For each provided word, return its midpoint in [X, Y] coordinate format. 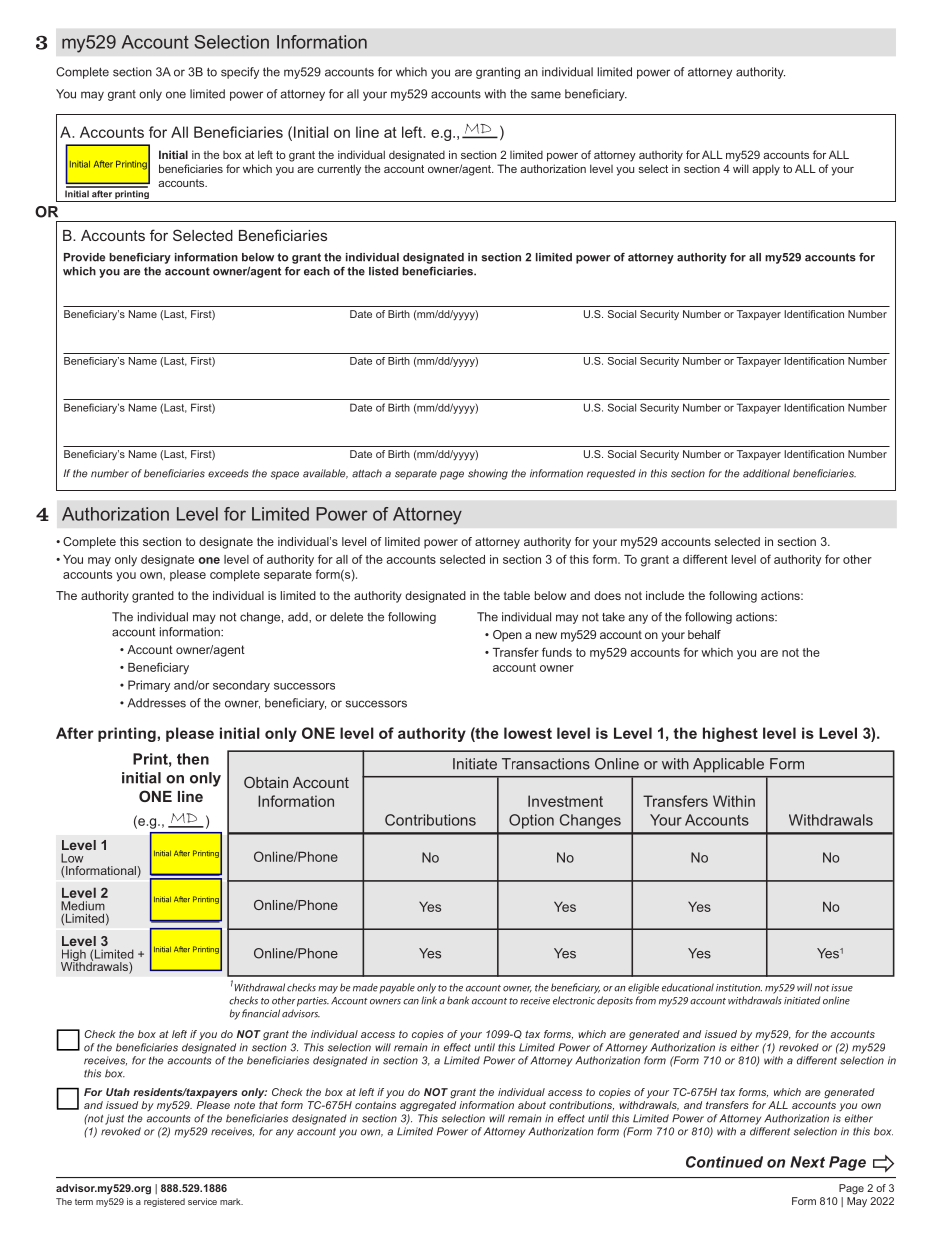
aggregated [428, 1106]
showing [488, 474]
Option [531, 821]
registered [164, 1202]
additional [766, 473]
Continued [724, 1162]
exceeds [228, 473]
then [193, 759]
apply [766, 170]
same [546, 95]
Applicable [728, 765]
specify [240, 73]
